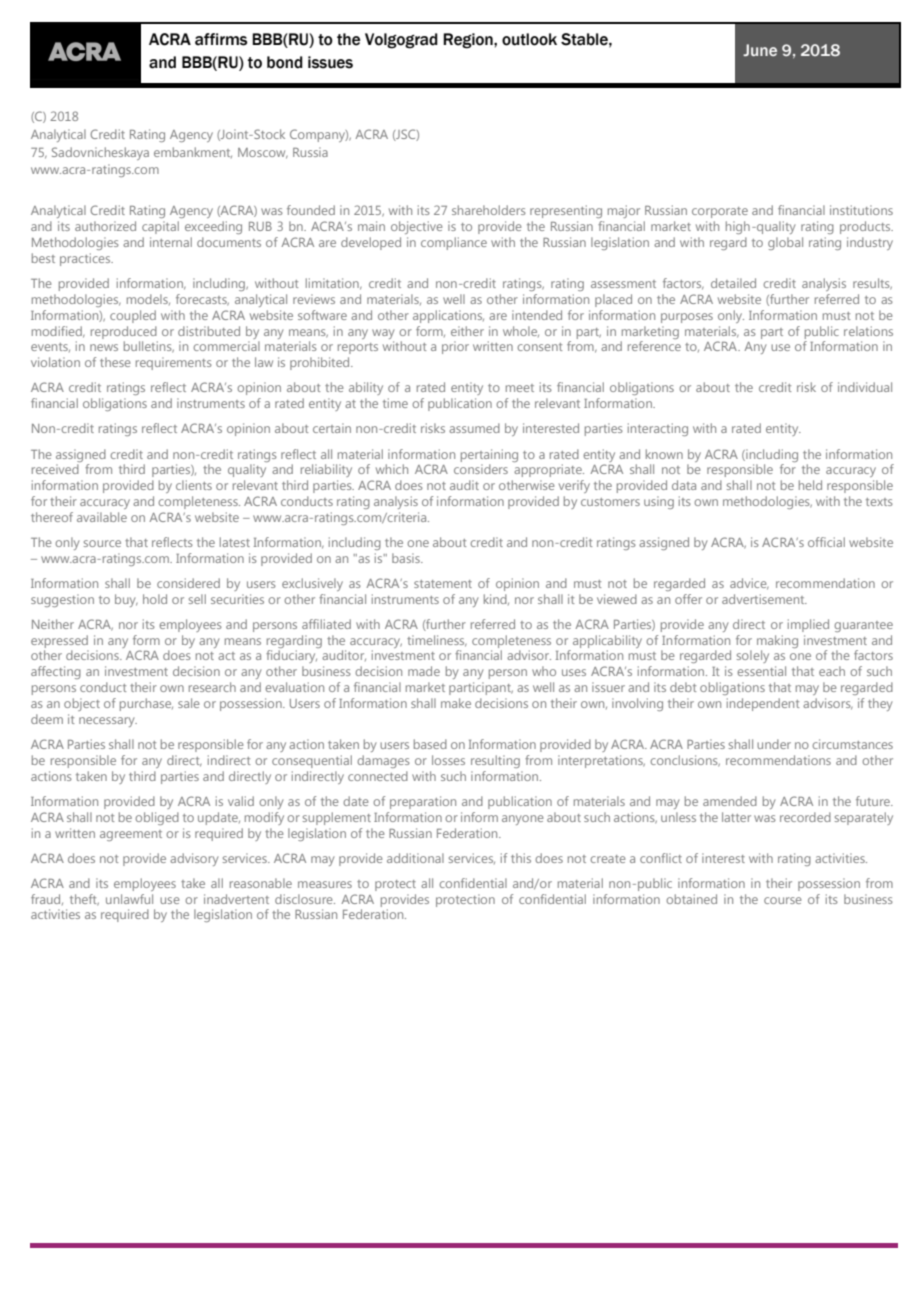  Describe the element at coordinates (760, 50) in the page. I see `June` at that location.
